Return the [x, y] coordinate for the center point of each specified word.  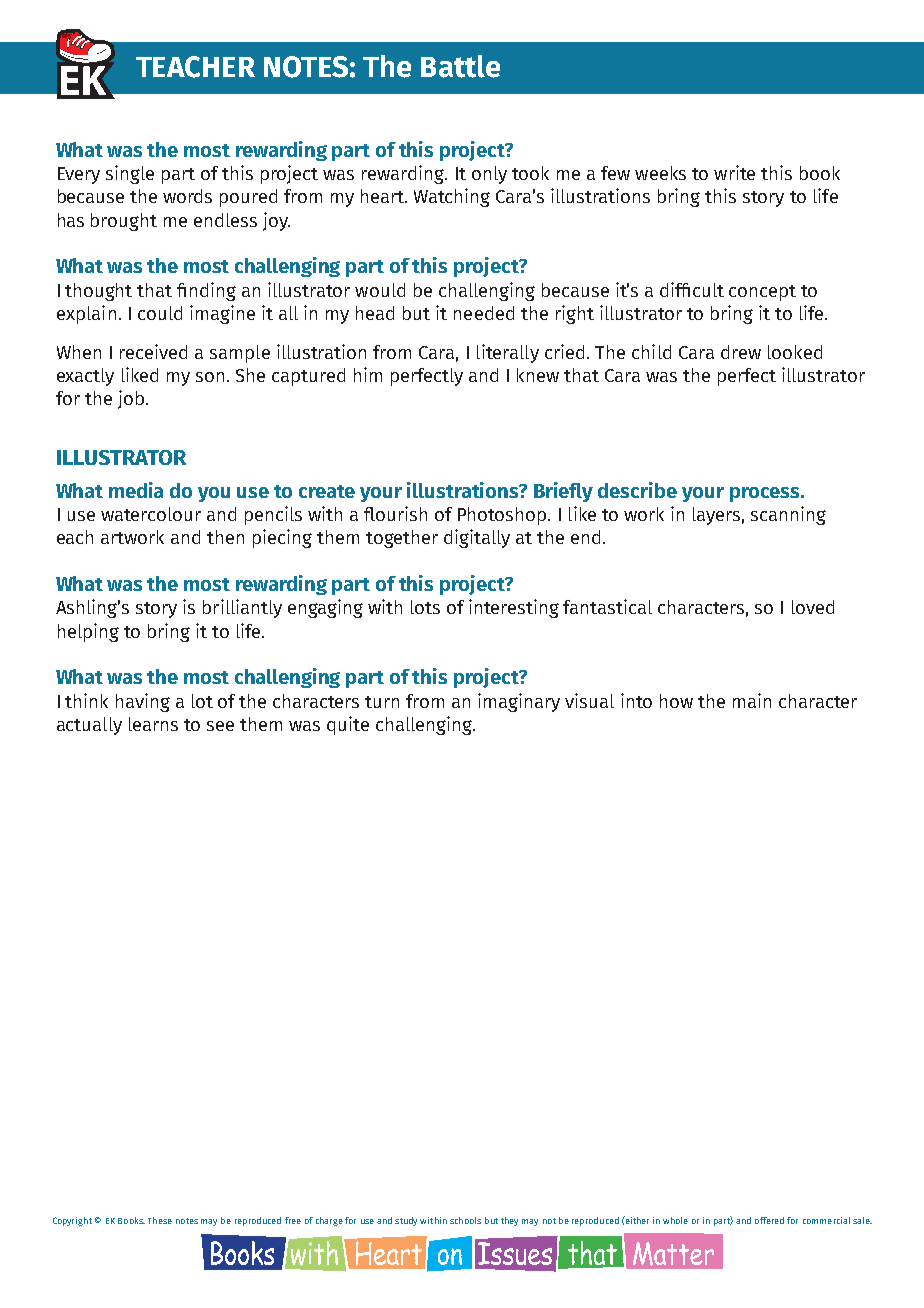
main [752, 700]
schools [465, 1220]
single [130, 174]
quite [348, 725]
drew [741, 352]
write [734, 172]
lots [425, 607]
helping [88, 632]
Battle [460, 66]
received [153, 351]
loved [813, 607]
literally [508, 353]
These [160, 1220]
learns [153, 724]
